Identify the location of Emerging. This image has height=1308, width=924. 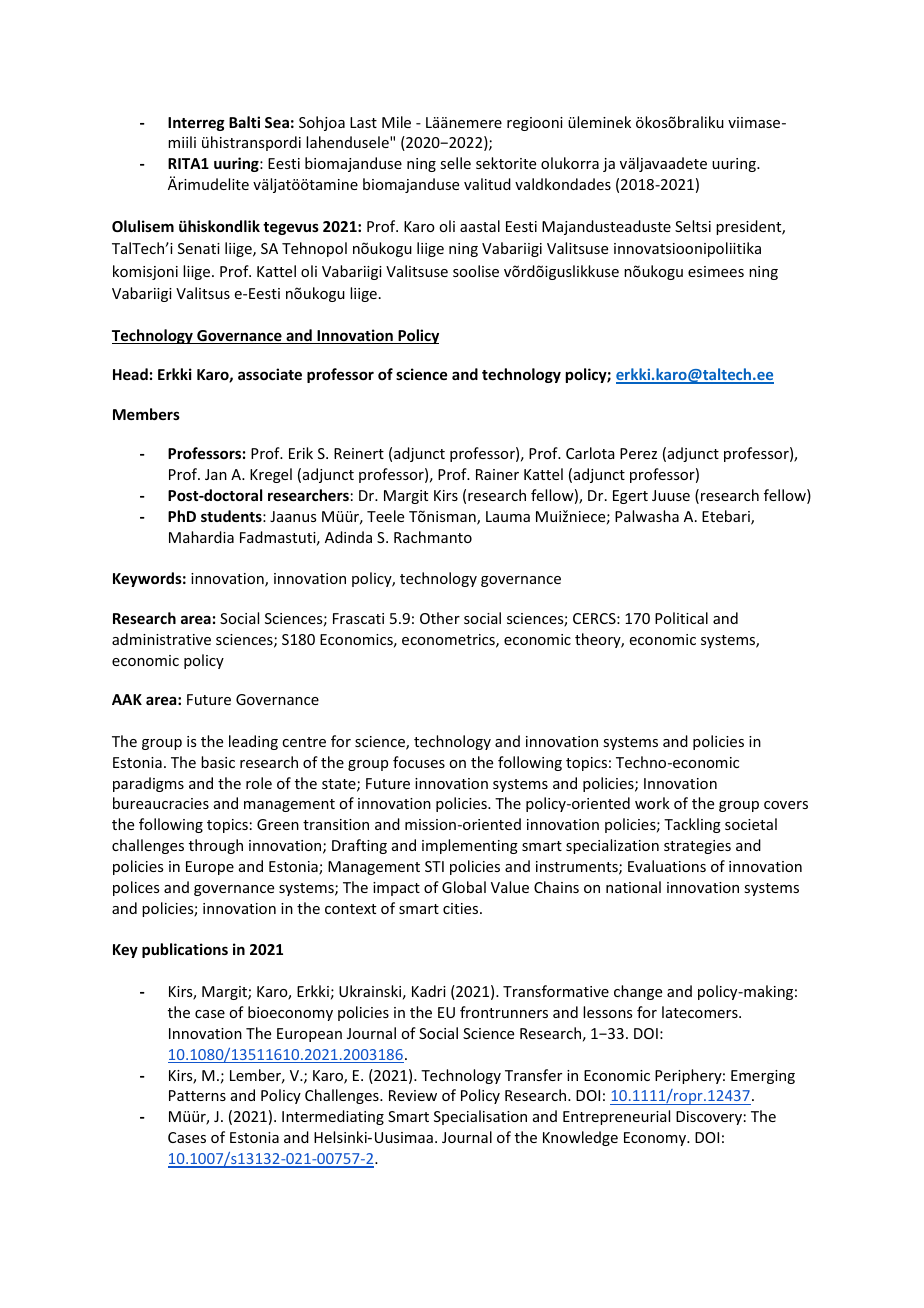
(763, 1077).
